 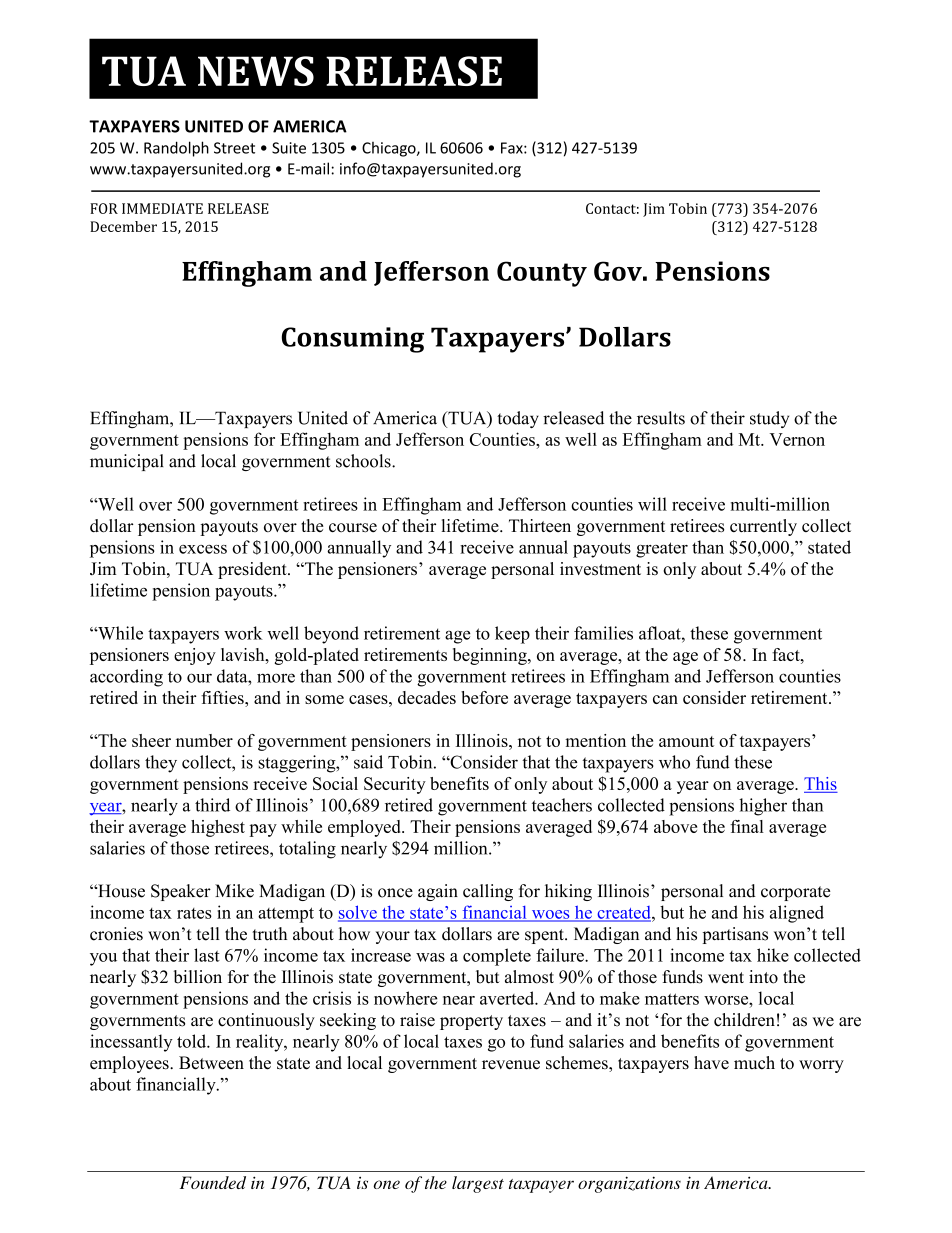 I want to click on Speaker, so click(x=181, y=892).
